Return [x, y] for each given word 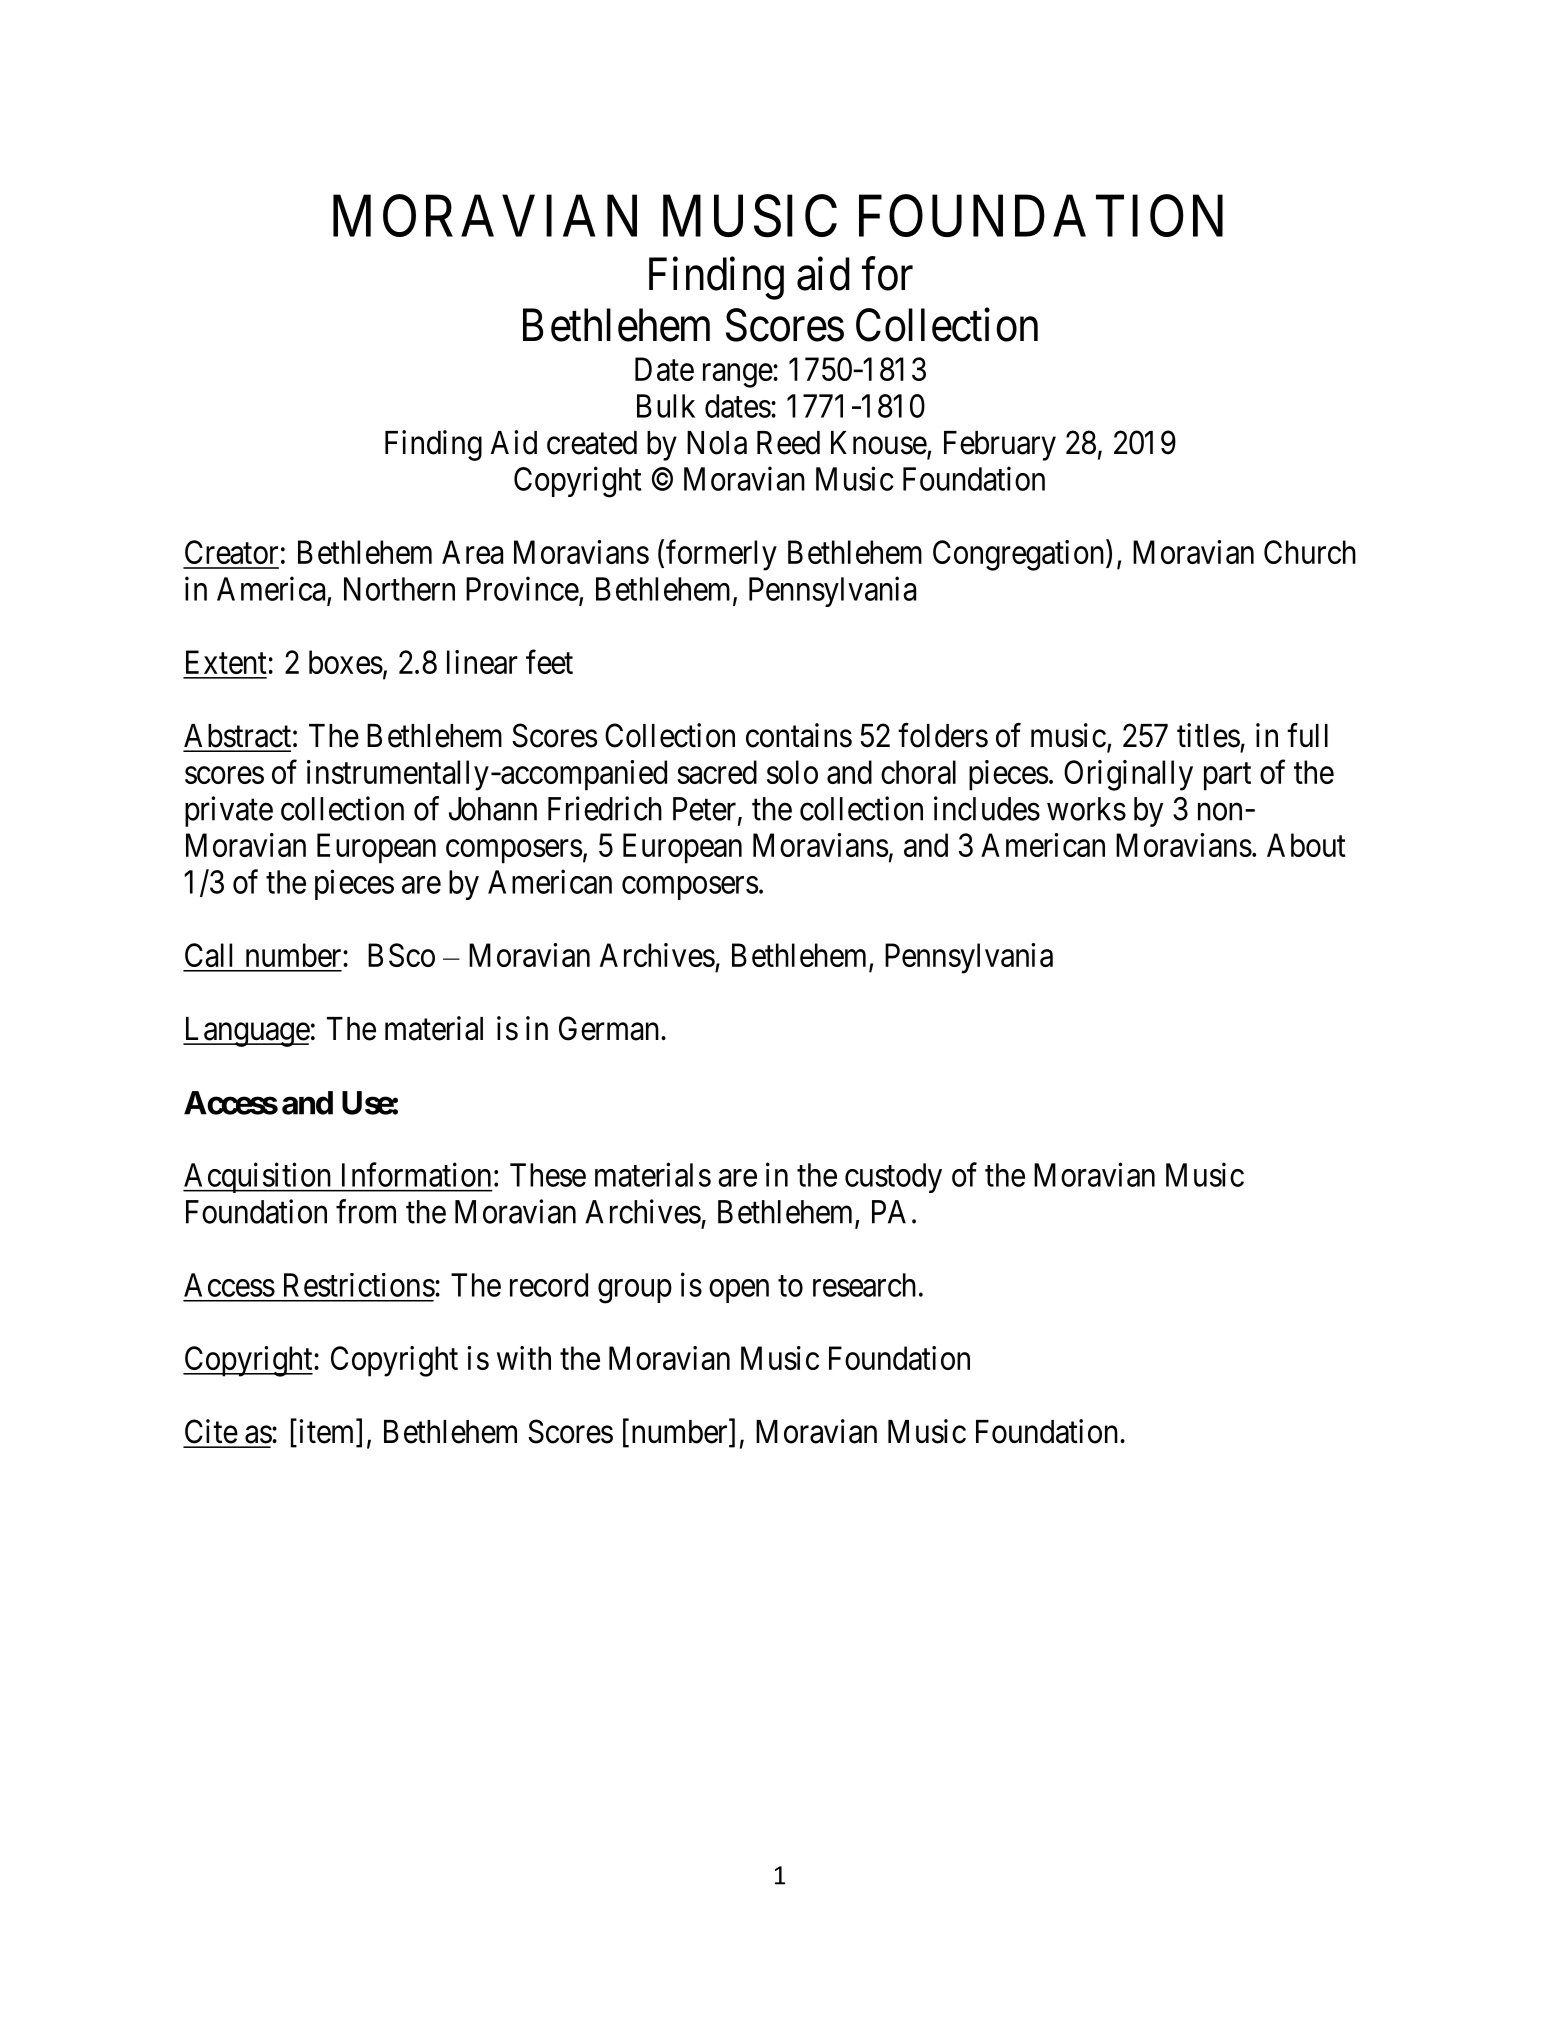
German [610, 1028]
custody [893, 1178]
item [326, 1432]
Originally [1128, 775]
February [1000, 446]
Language [246, 1032]
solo [792, 772]
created [592, 443]
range [738, 376]
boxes [346, 662]
